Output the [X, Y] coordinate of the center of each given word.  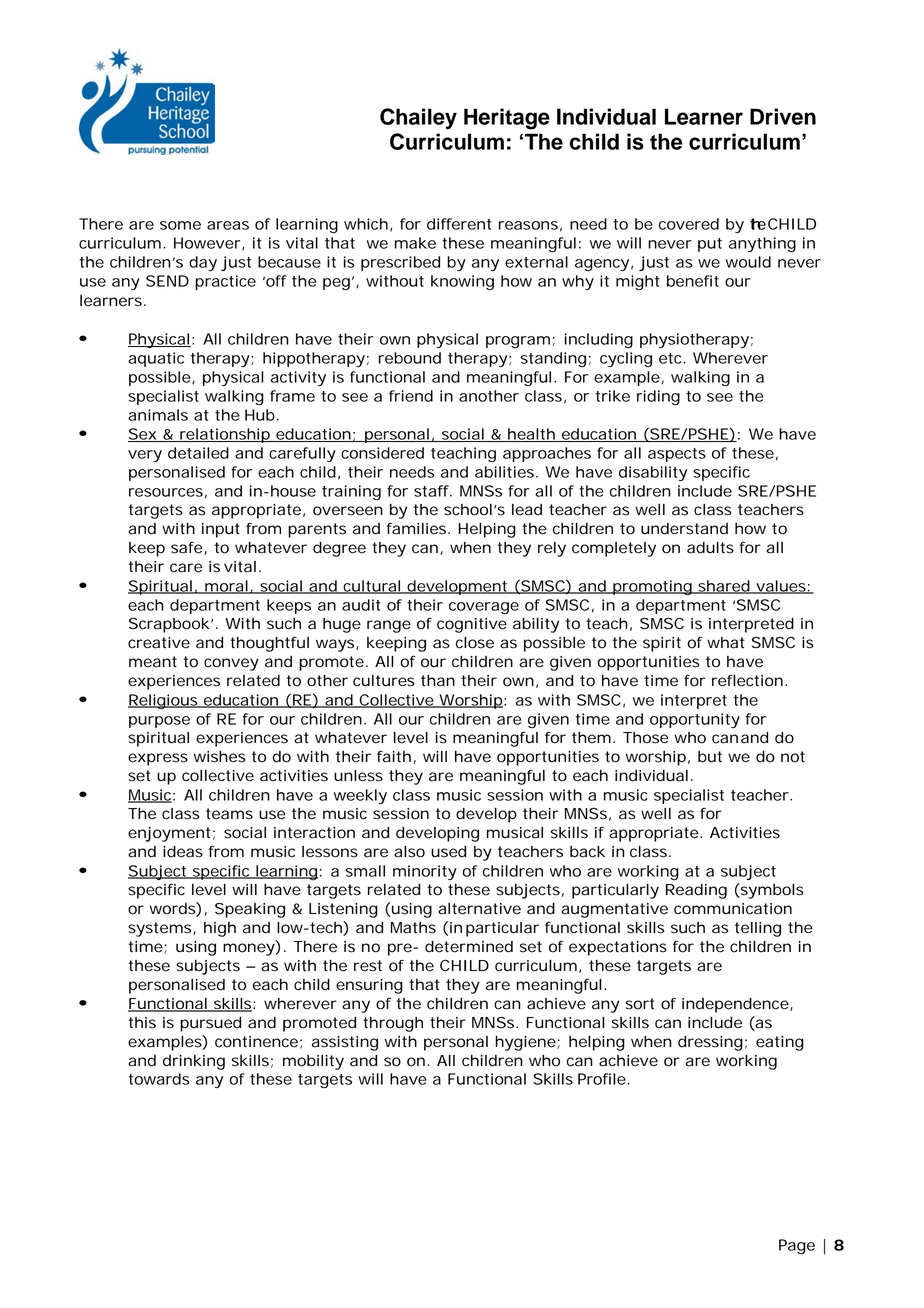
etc [670, 358]
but [710, 757]
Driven [783, 116]
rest [368, 966]
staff [431, 491]
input [221, 530]
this [142, 1023]
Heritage [507, 119]
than [437, 681]
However [207, 243]
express [158, 759]
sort [640, 1004]
